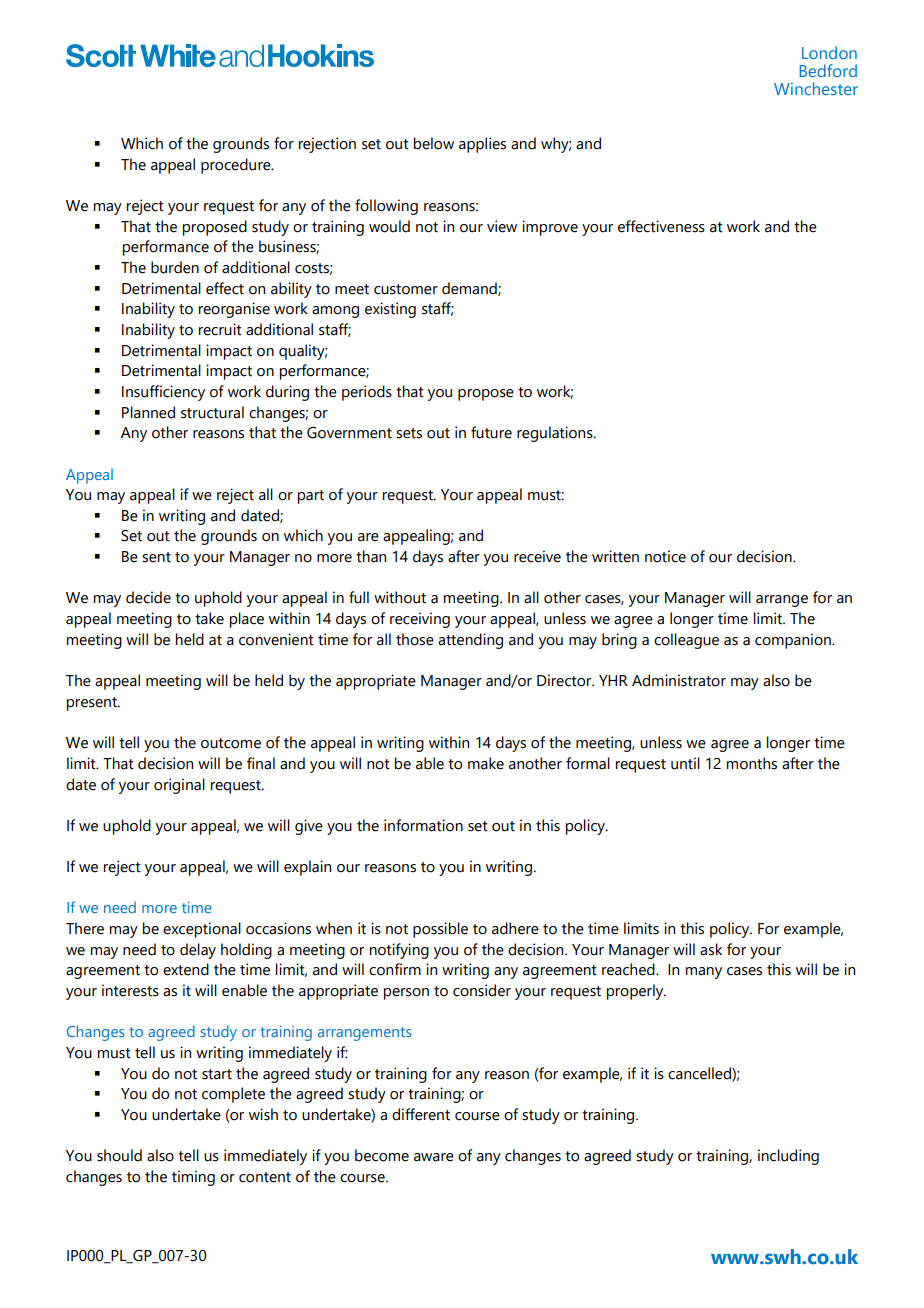  What do you see at coordinates (434, 143) in the page?
I see `below` at bounding box center [434, 143].
